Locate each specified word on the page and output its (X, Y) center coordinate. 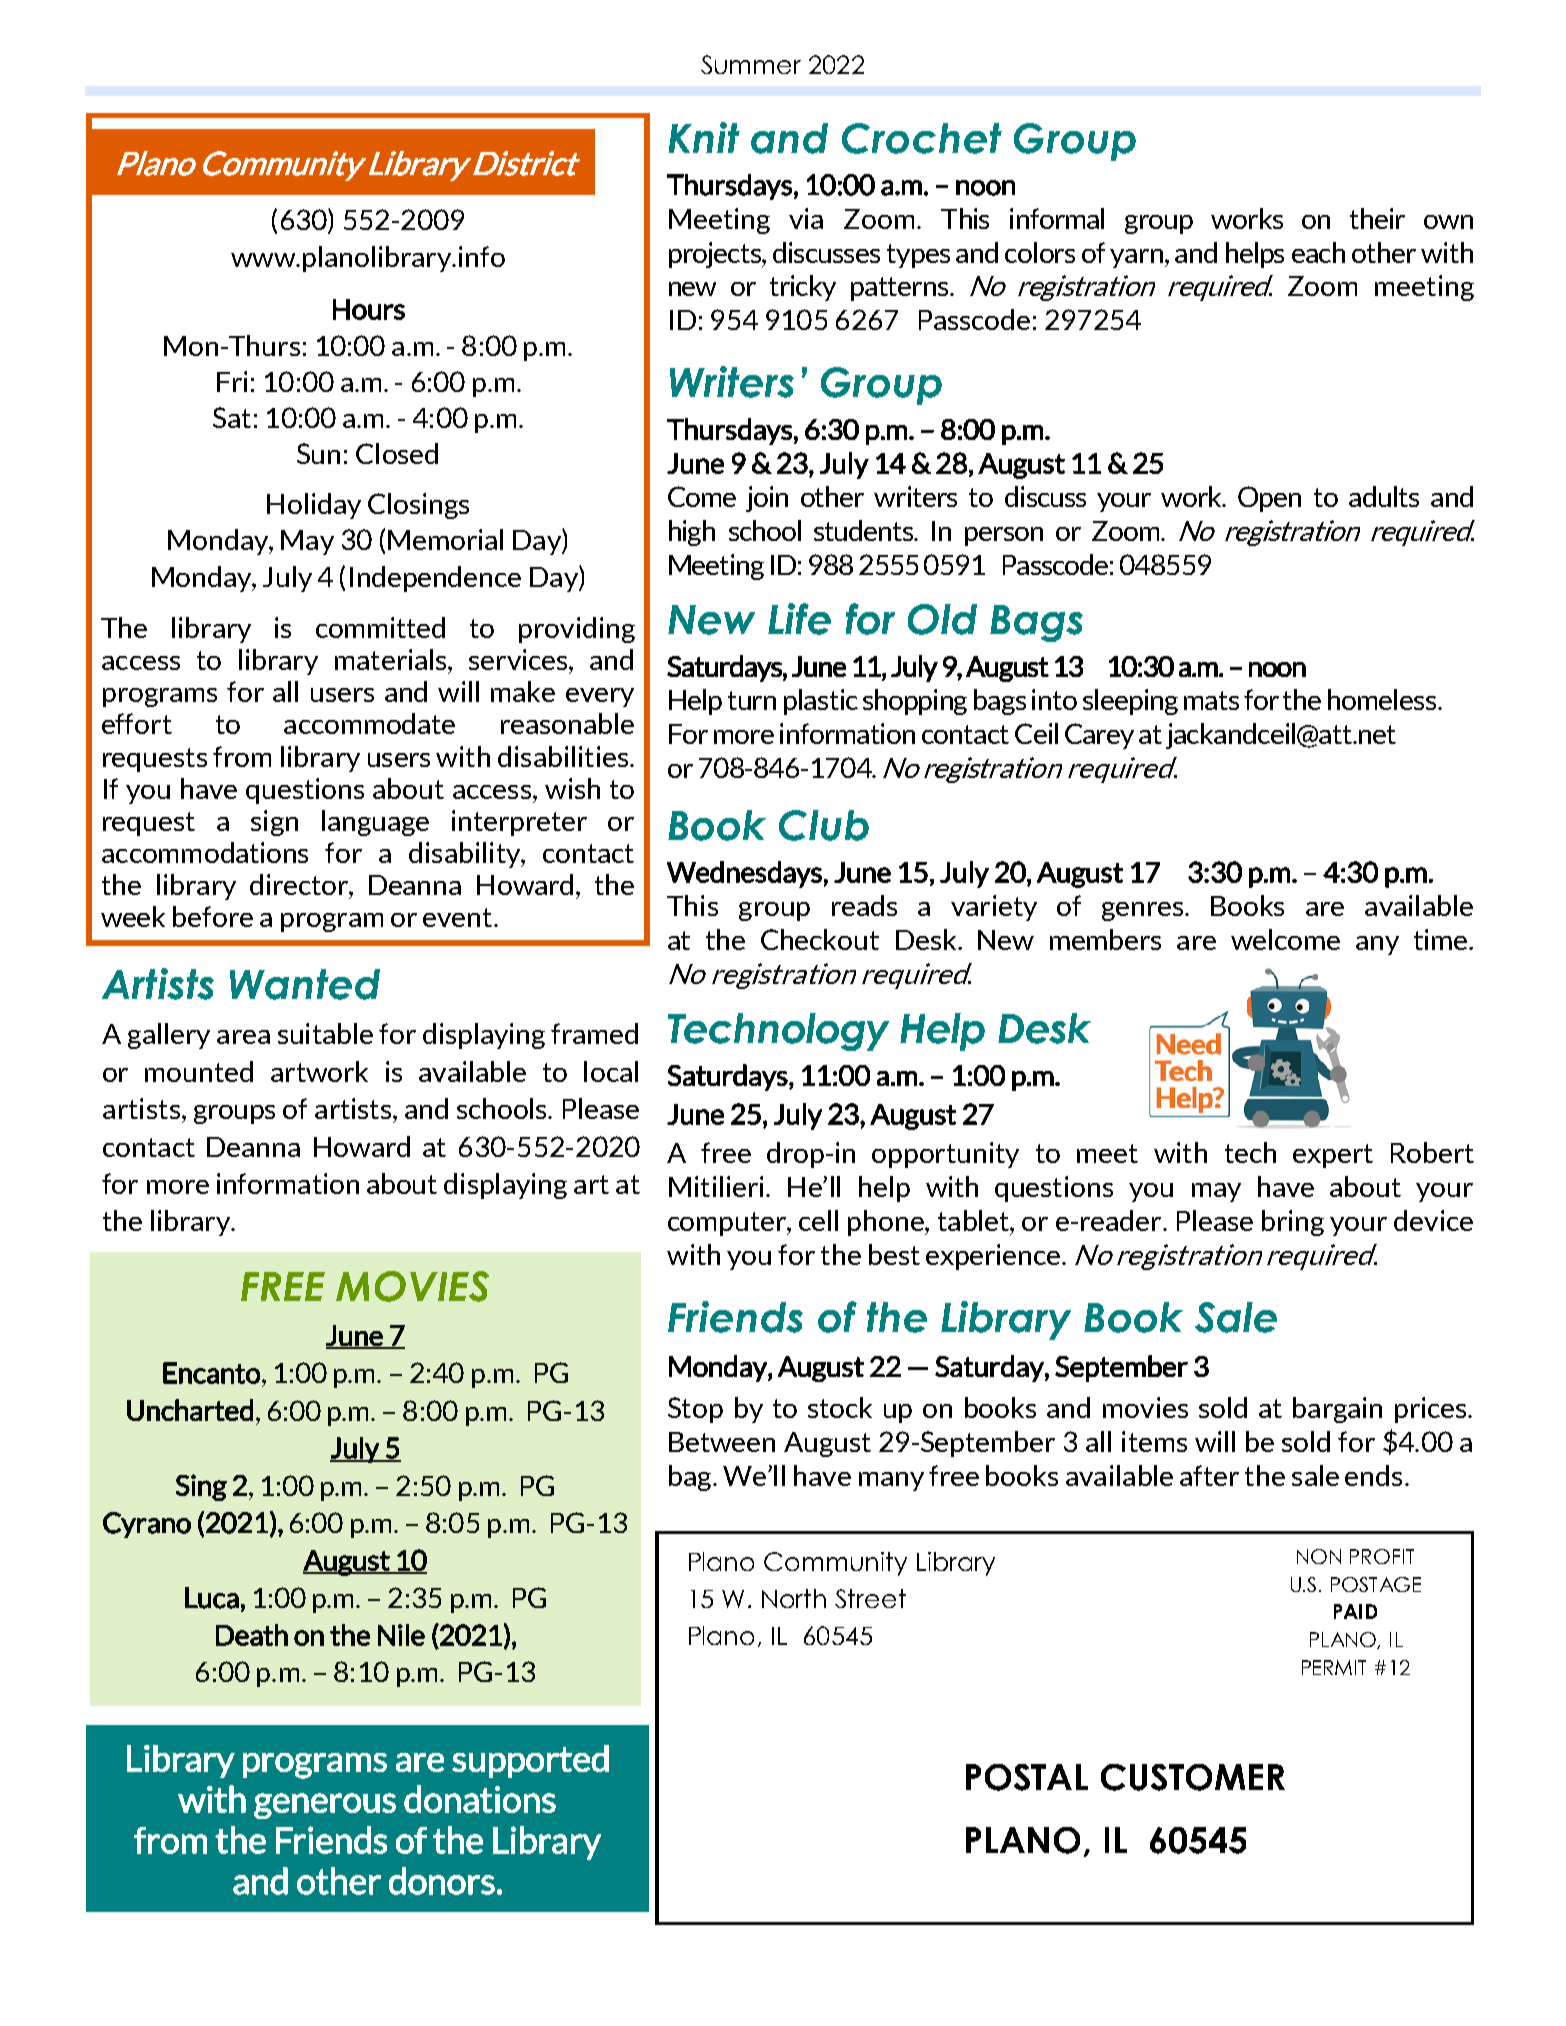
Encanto (211, 1373)
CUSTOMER (1193, 1777)
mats (1211, 700)
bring (1293, 1223)
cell (818, 1220)
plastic (821, 702)
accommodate (369, 723)
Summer (751, 64)
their (1377, 218)
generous (325, 1806)
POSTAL (1027, 1777)
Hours (369, 309)
